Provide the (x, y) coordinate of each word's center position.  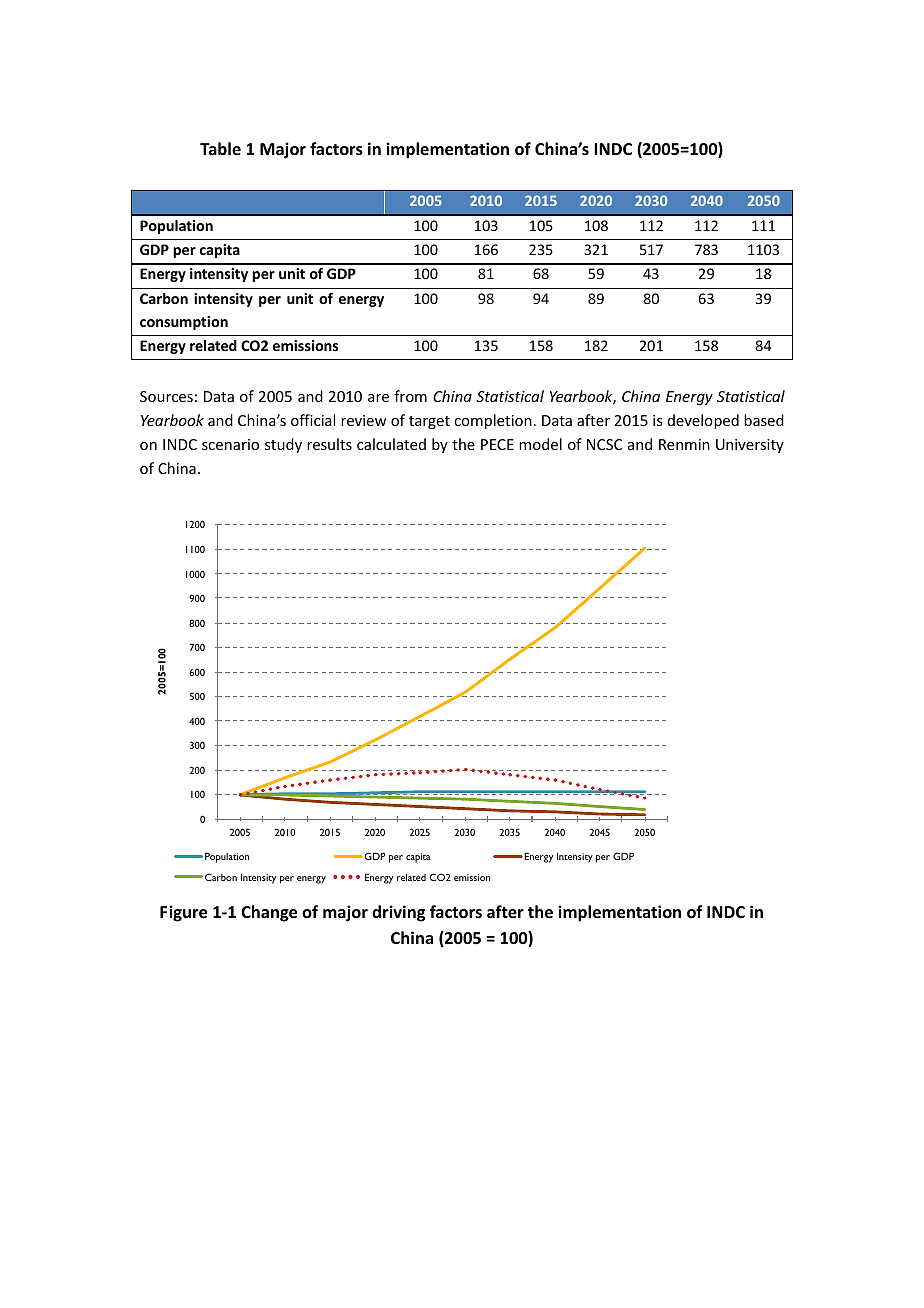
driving (398, 913)
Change (269, 913)
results (329, 444)
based (764, 420)
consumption (184, 323)
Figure (183, 913)
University (750, 446)
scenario (230, 444)
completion (493, 421)
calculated (391, 444)
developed (703, 421)
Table (220, 148)
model (540, 444)
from (410, 396)
